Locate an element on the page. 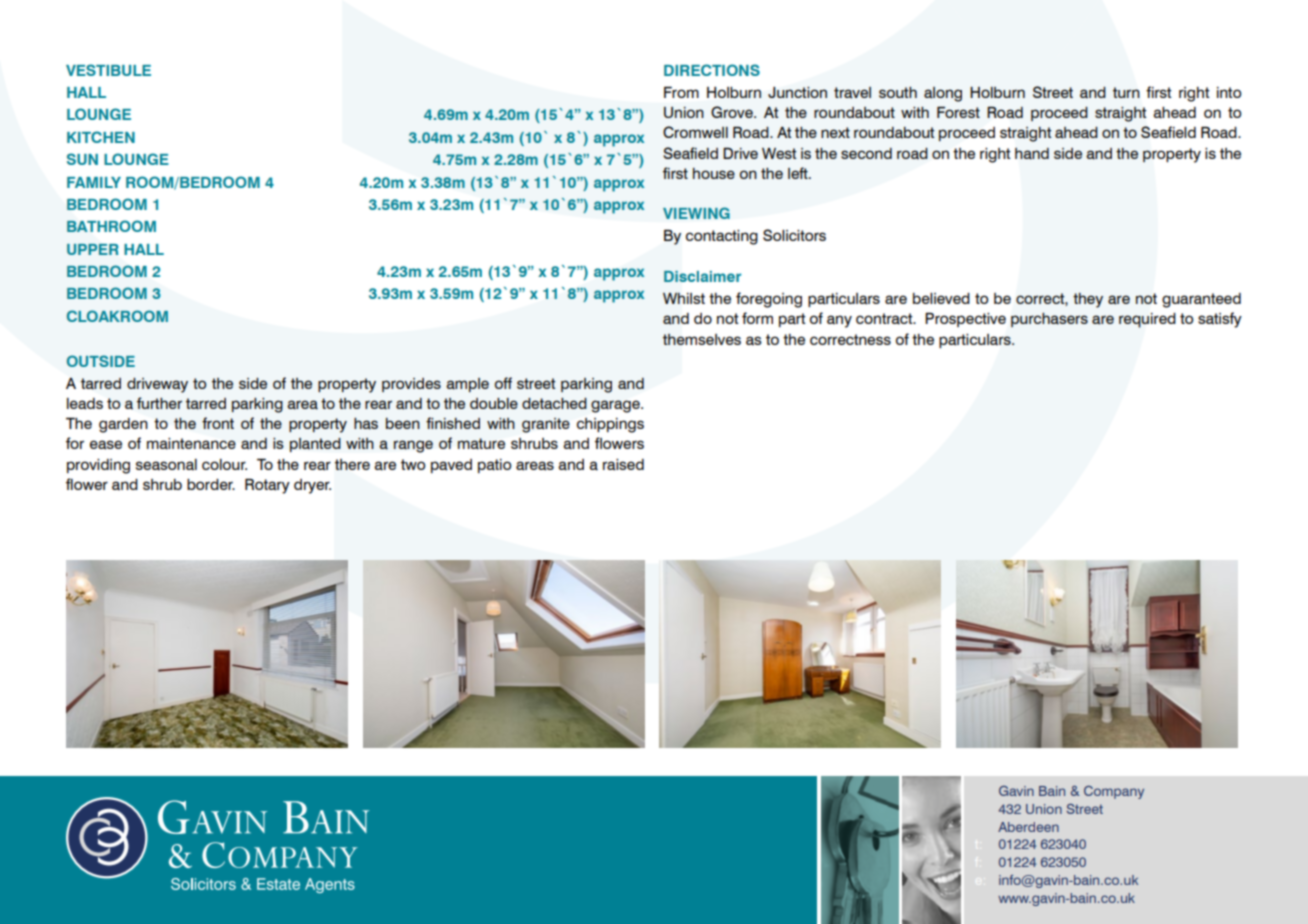 This image has height=924, width=1308. patio is located at coordinates (494, 466).
